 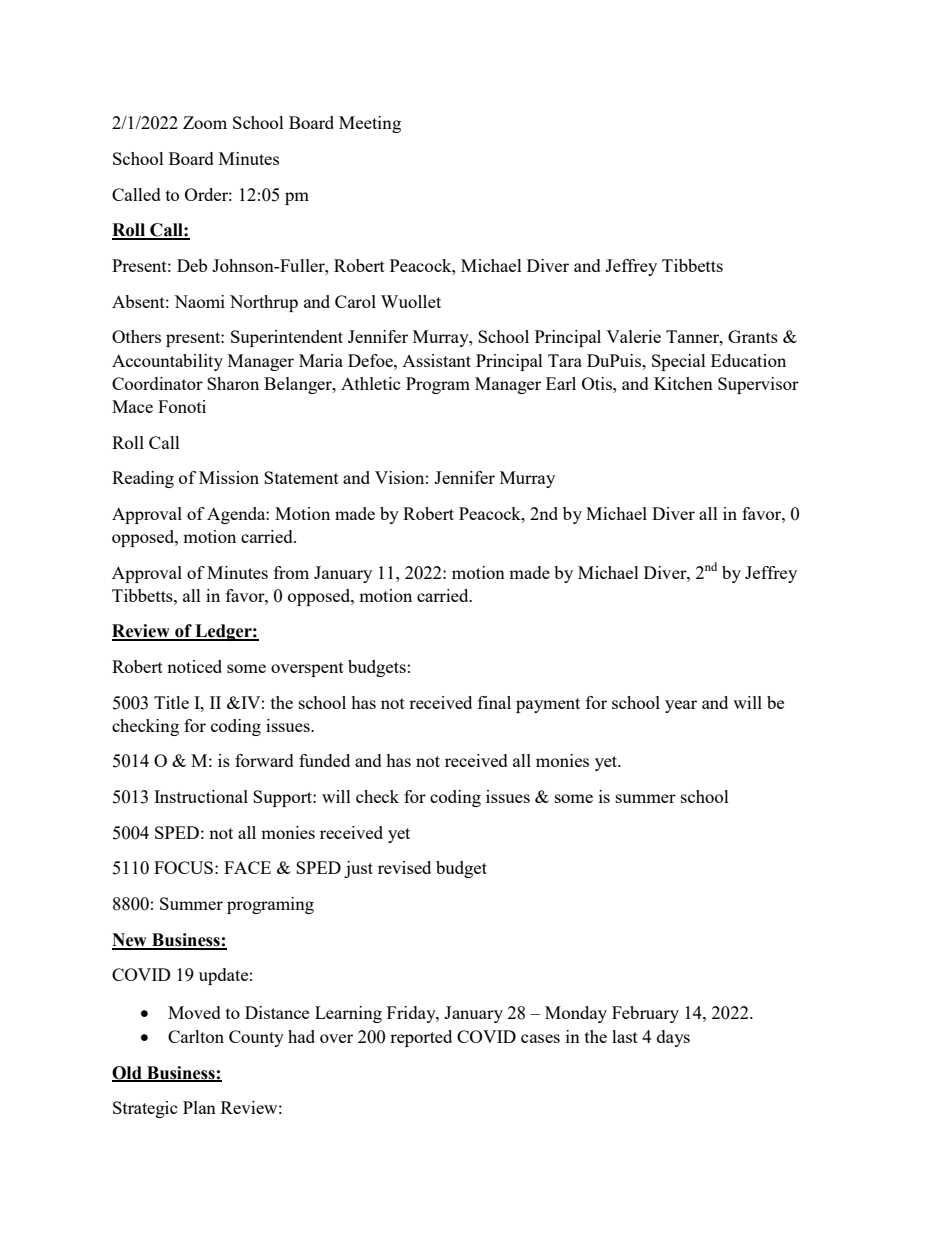 What do you see at coordinates (681, 706) in the page?
I see `year` at bounding box center [681, 706].
